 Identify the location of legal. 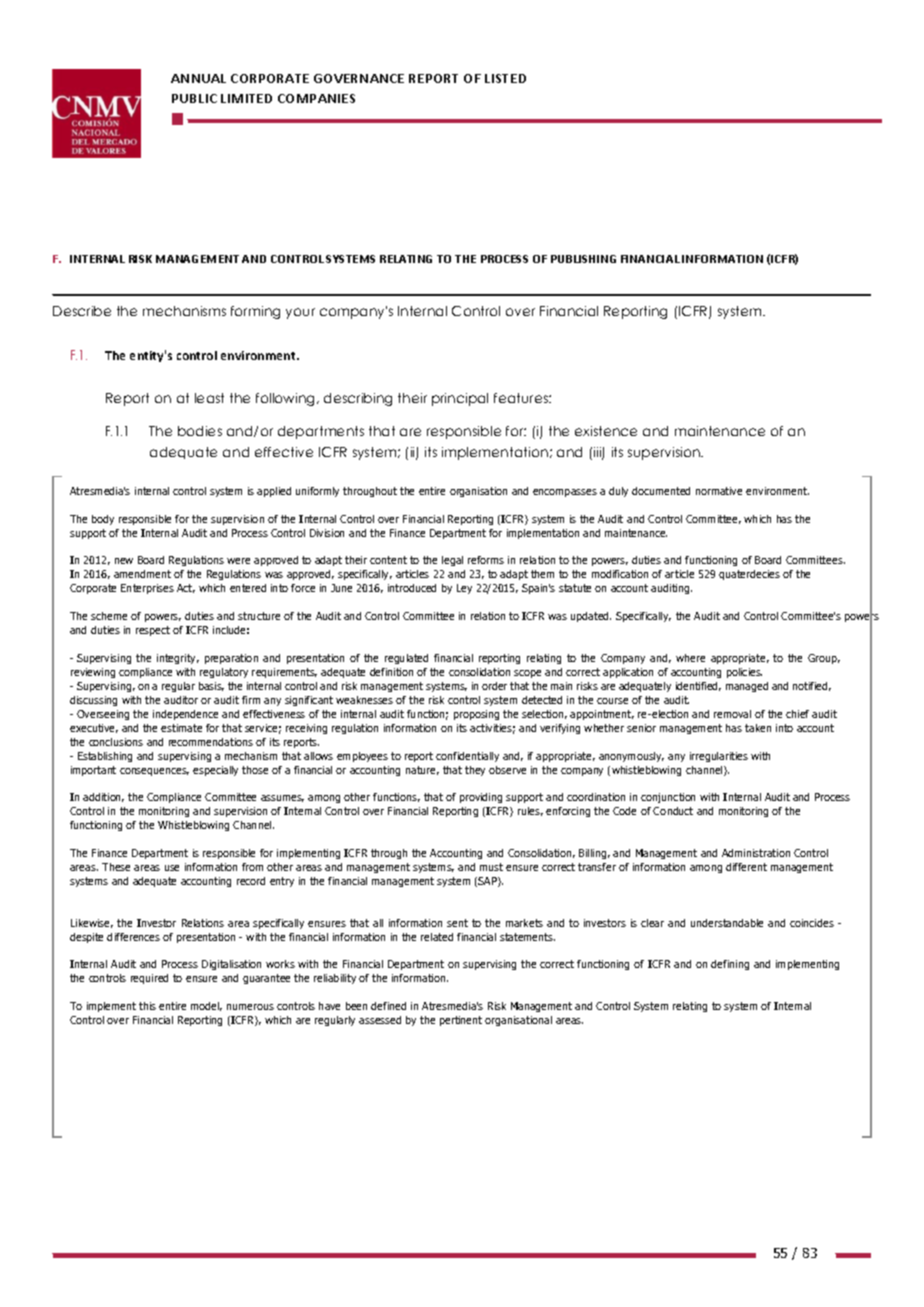
(452, 561).
